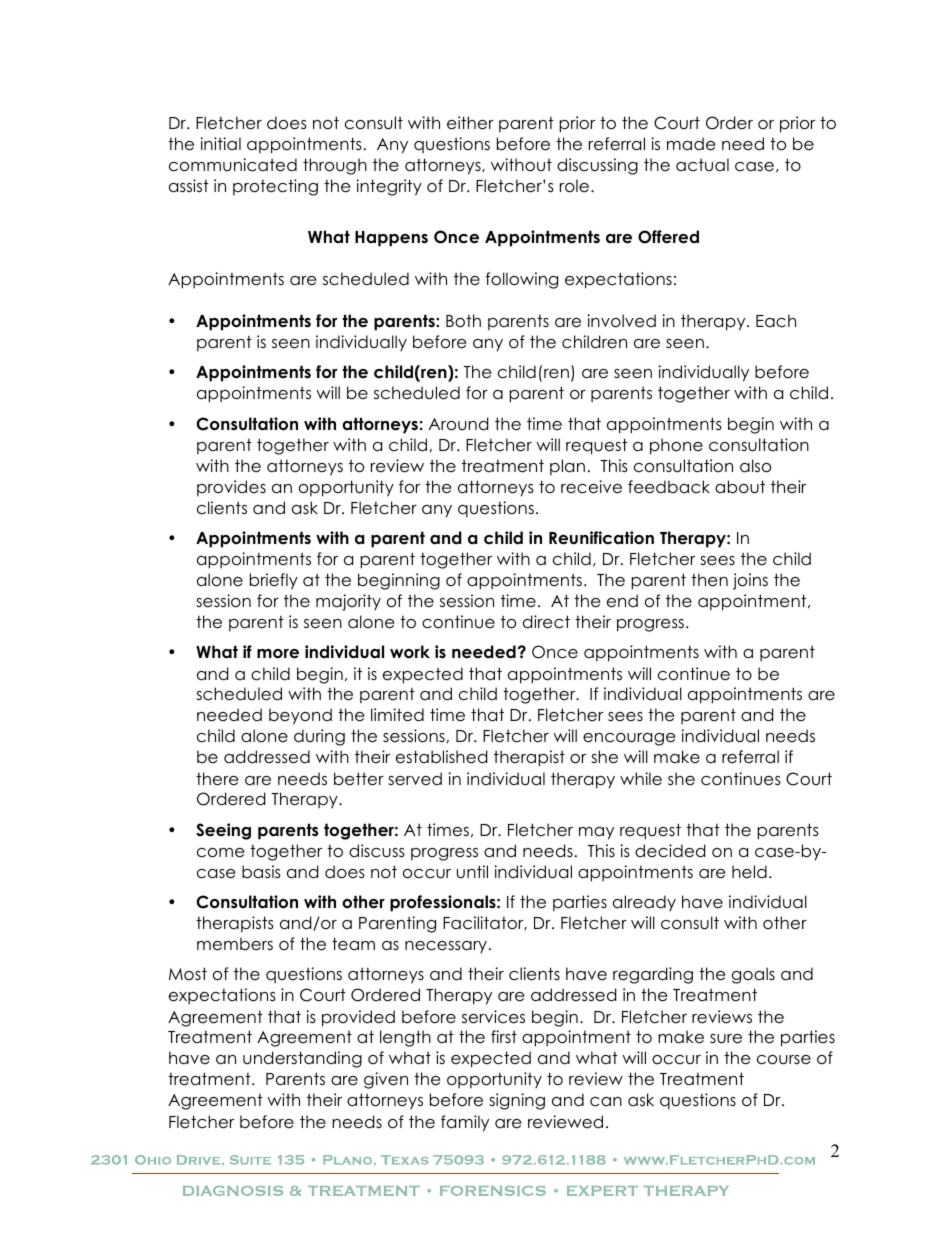 This page has height=1233, width=952. What do you see at coordinates (441, 757) in the page?
I see `established` at bounding box center [441, 757].
